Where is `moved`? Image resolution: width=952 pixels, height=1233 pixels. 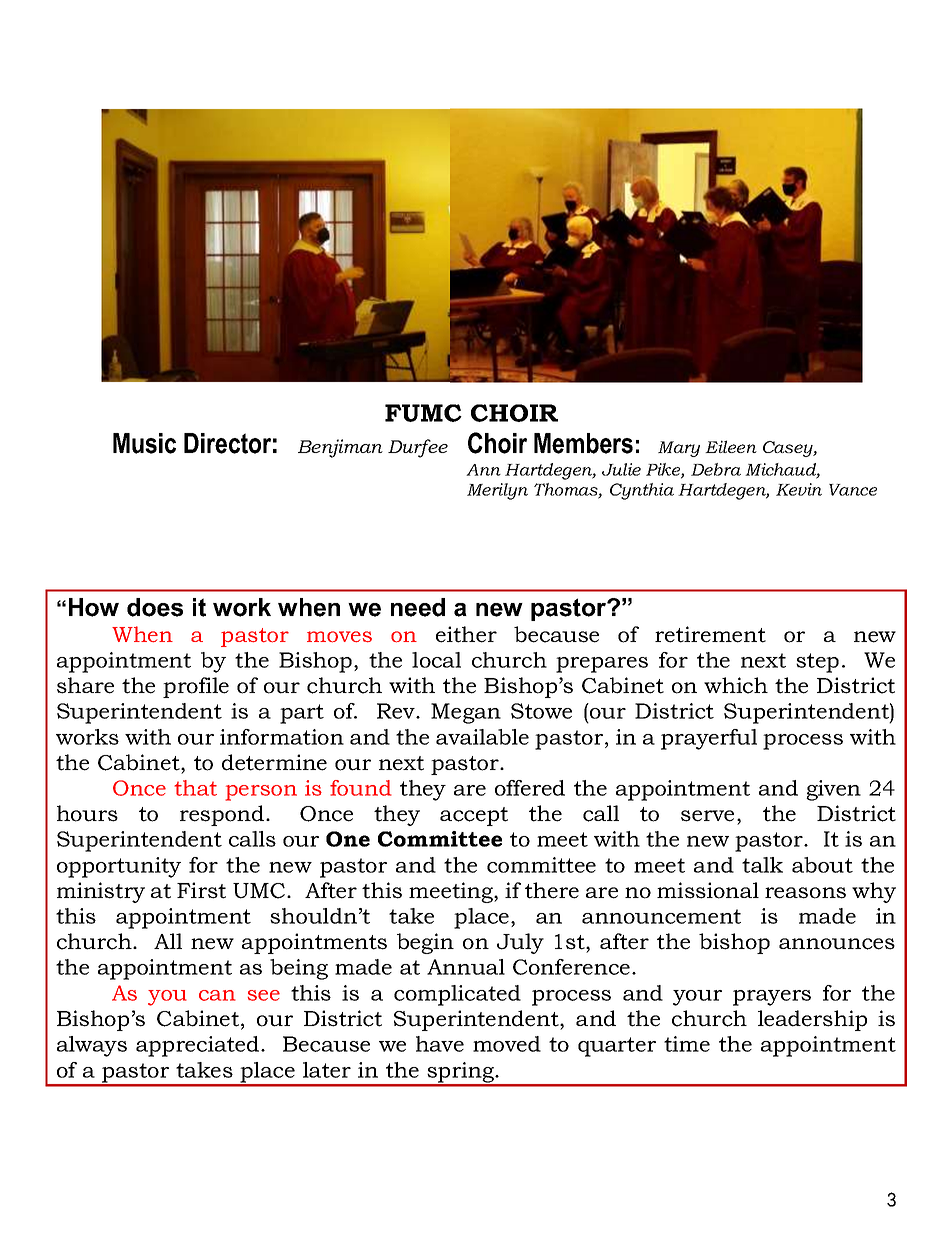 moved is located at coordinates (507, 1044).
